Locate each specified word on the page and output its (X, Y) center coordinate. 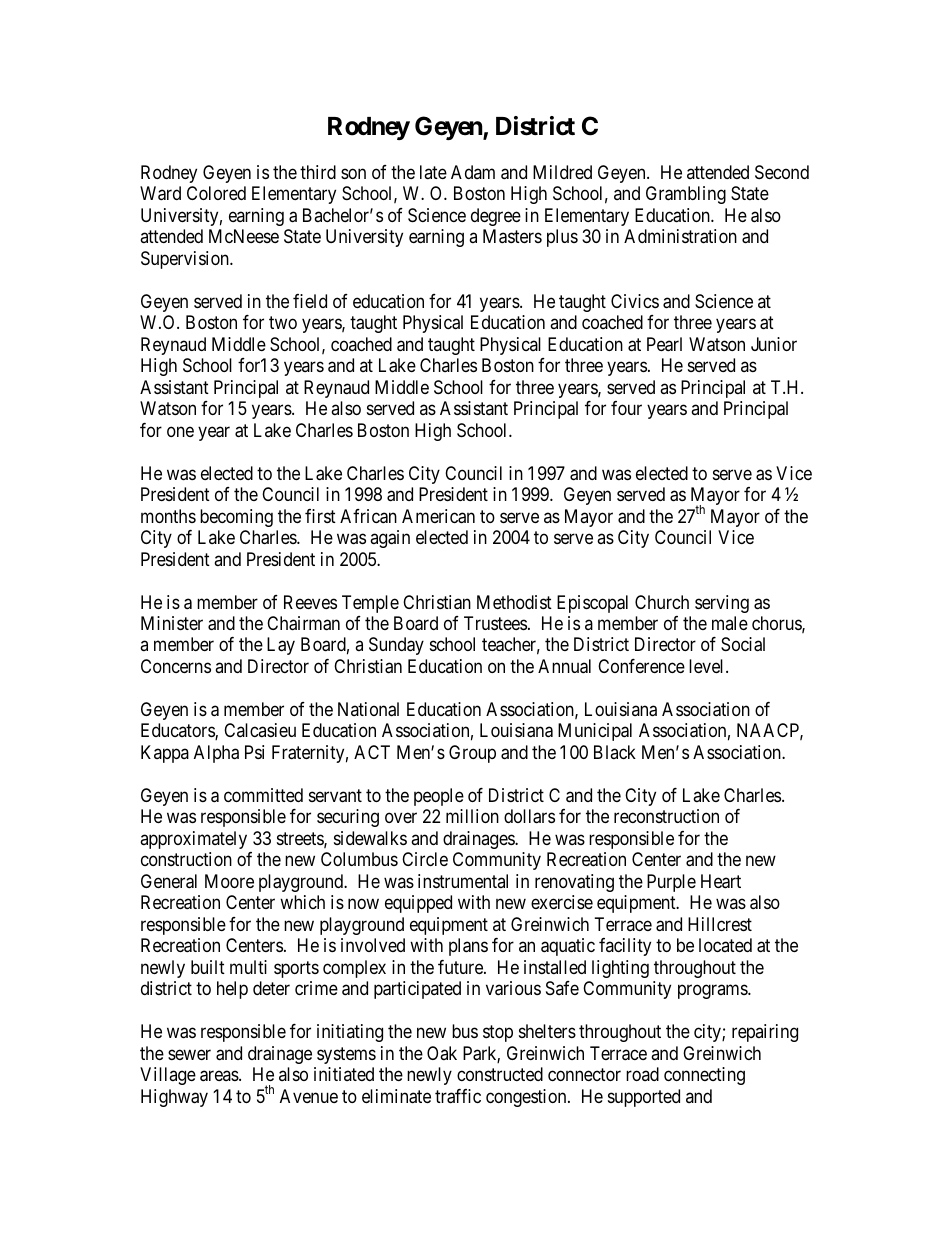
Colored (216, 193)
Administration (680, 236)
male (730, 623)
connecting (704, 1076)
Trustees (495, 623)
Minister (172, 623)
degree (496, 217)
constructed (500, 1074)
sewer (189, 1054)
